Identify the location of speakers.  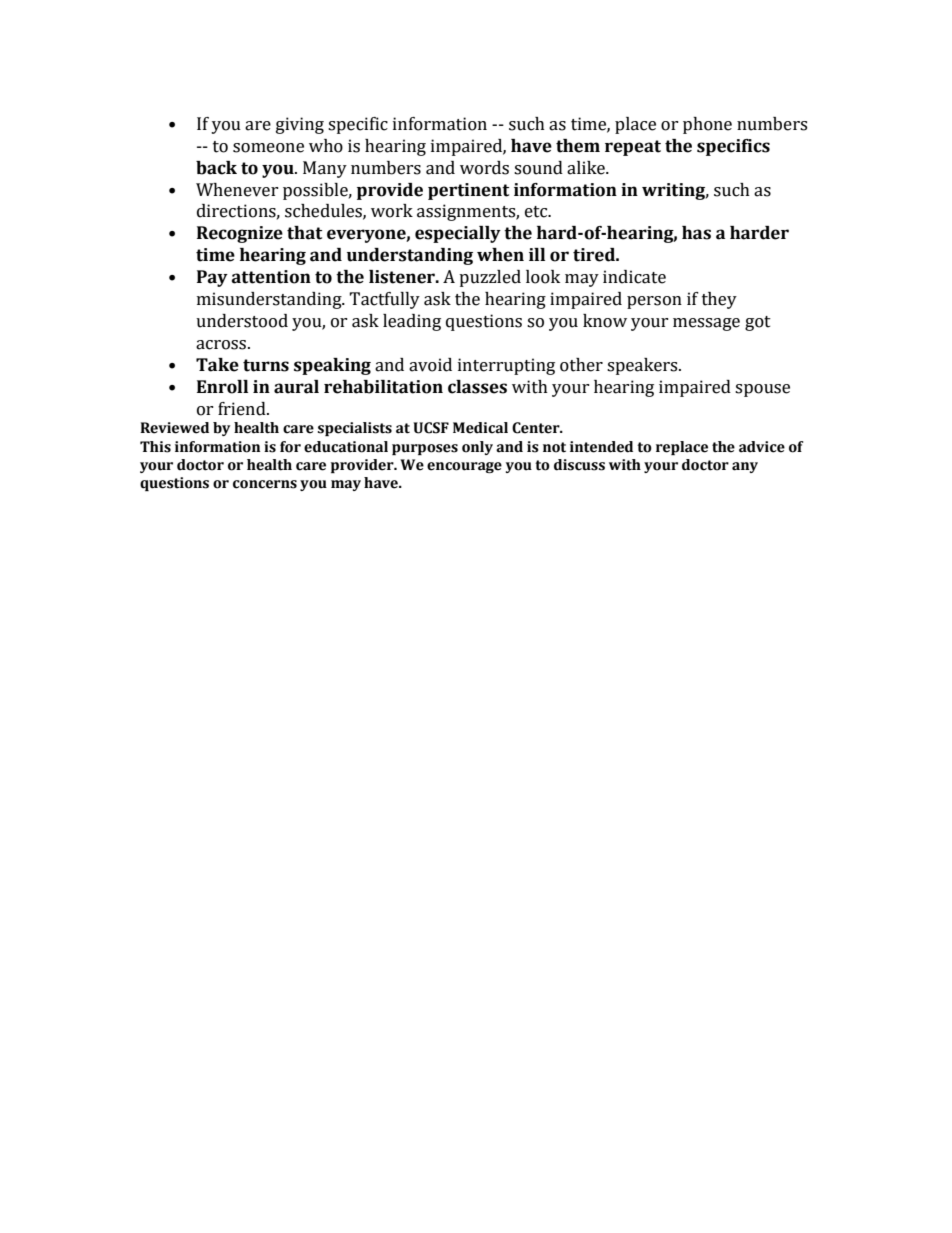
(643, 366).
